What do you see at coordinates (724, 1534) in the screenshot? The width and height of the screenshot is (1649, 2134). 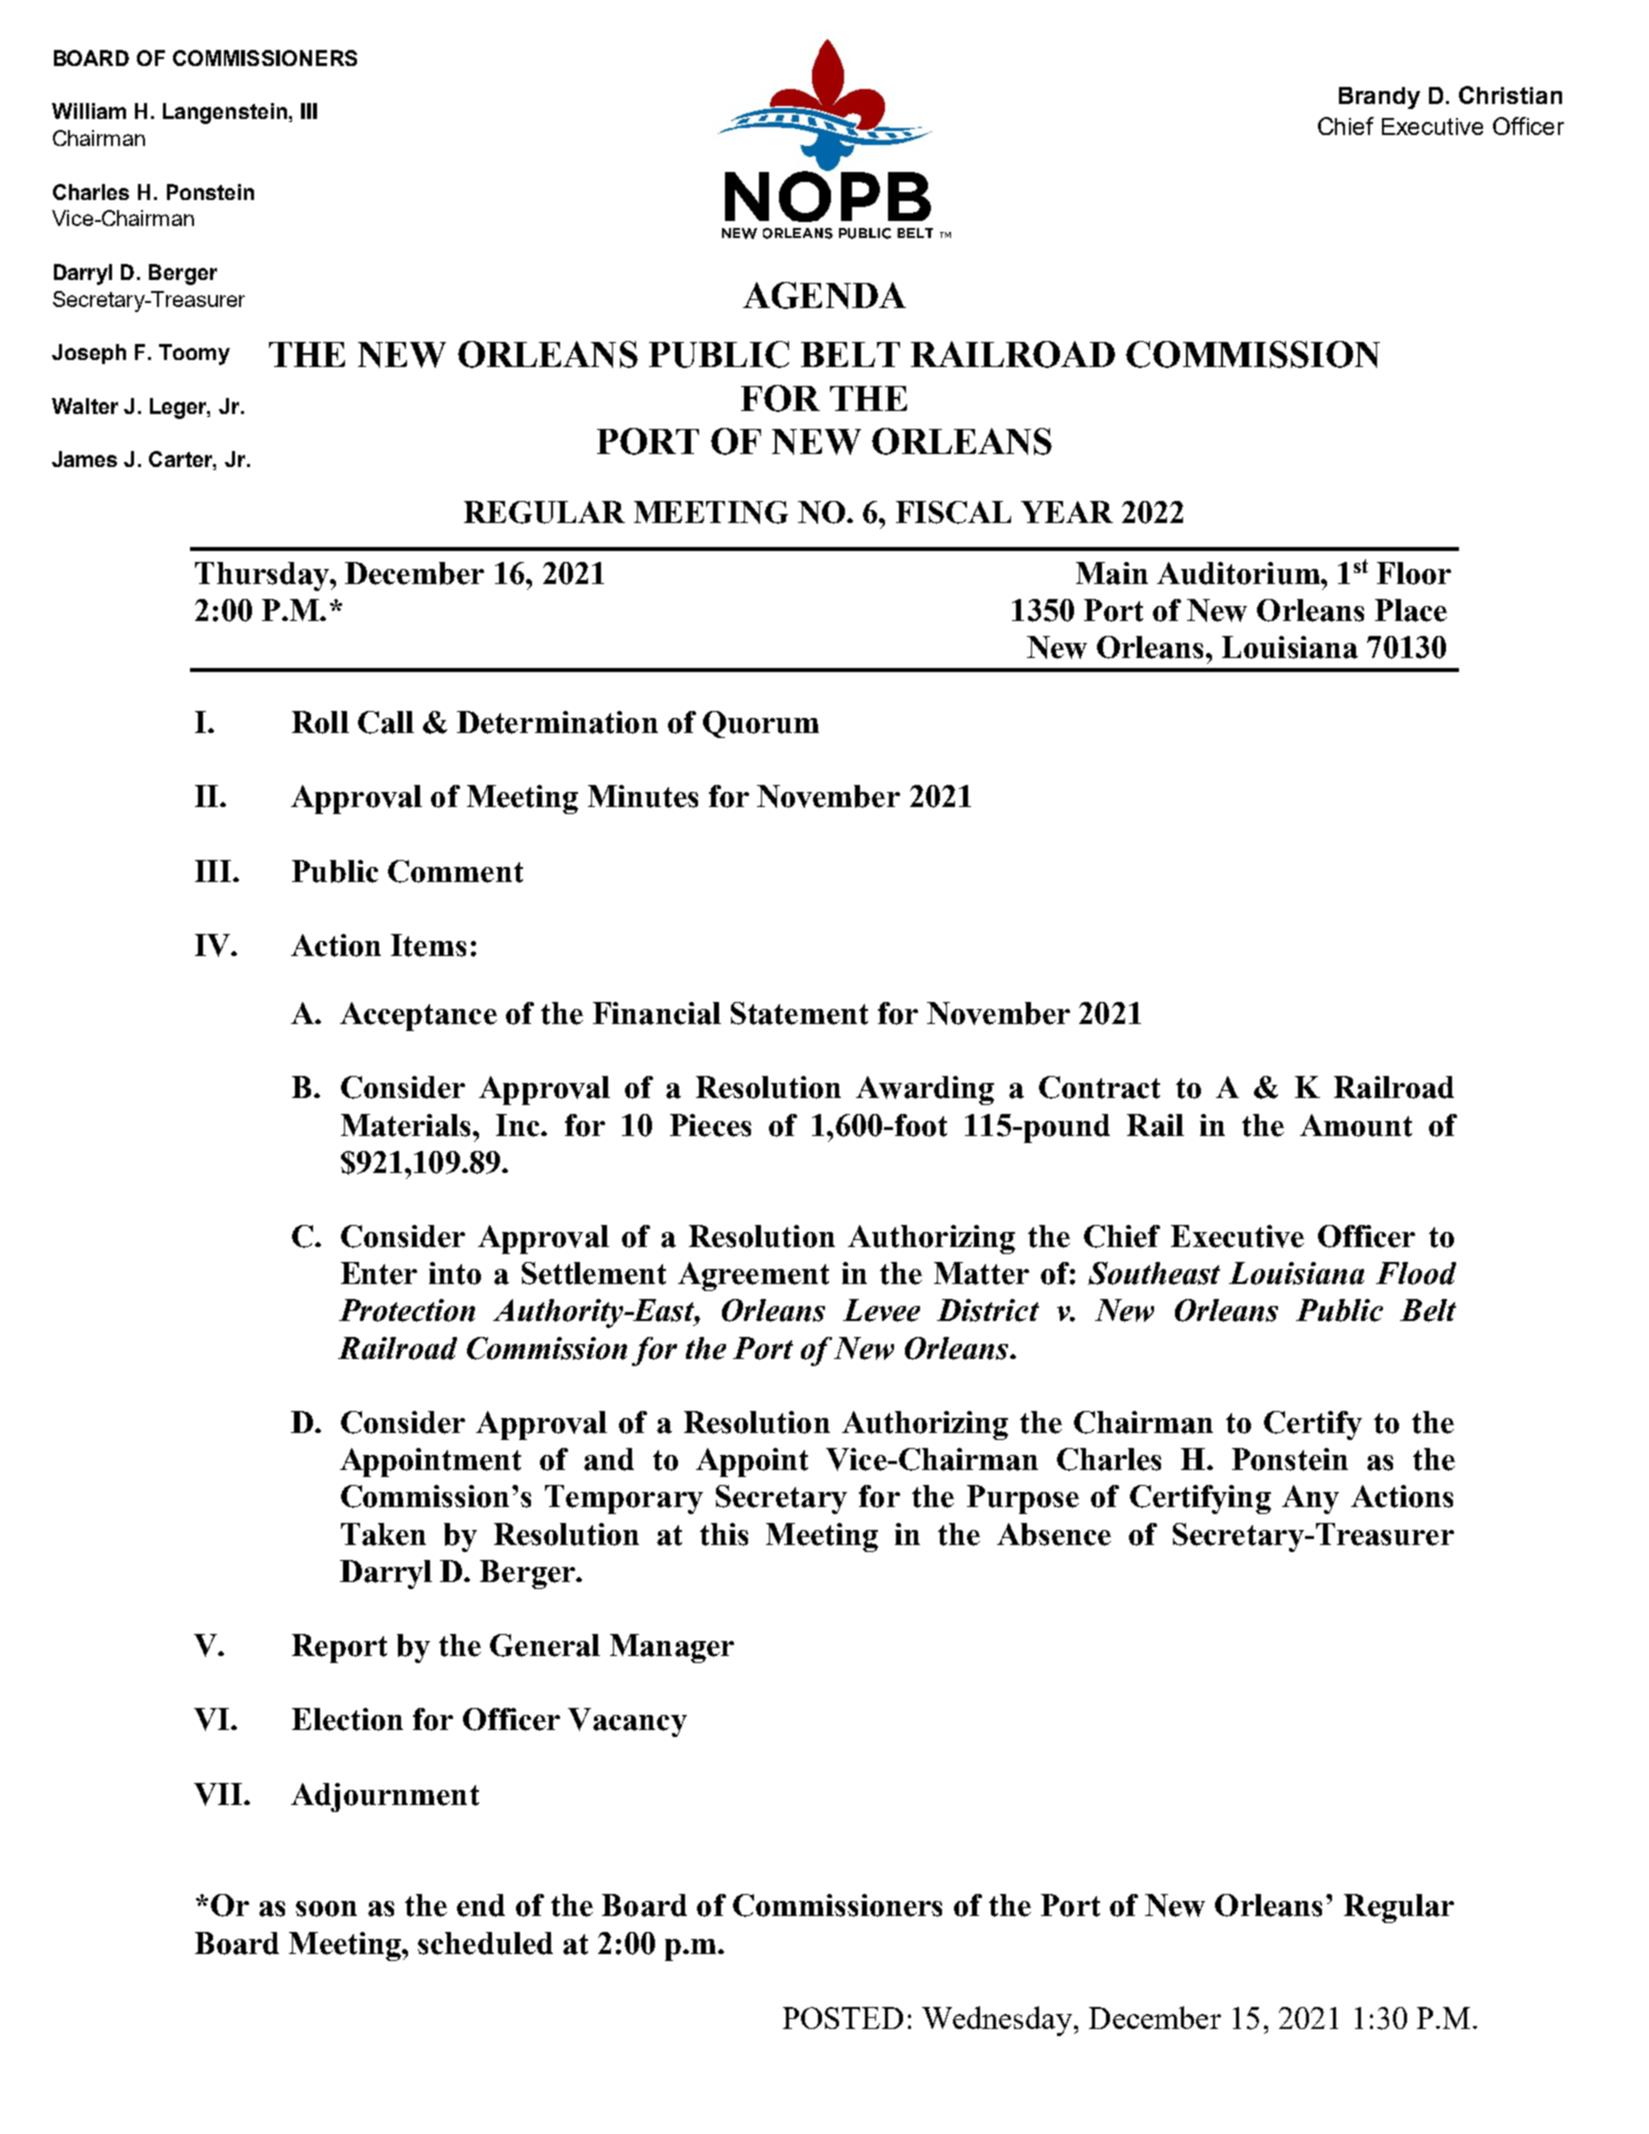 I see `this` at bounding box center [724, 1534].
